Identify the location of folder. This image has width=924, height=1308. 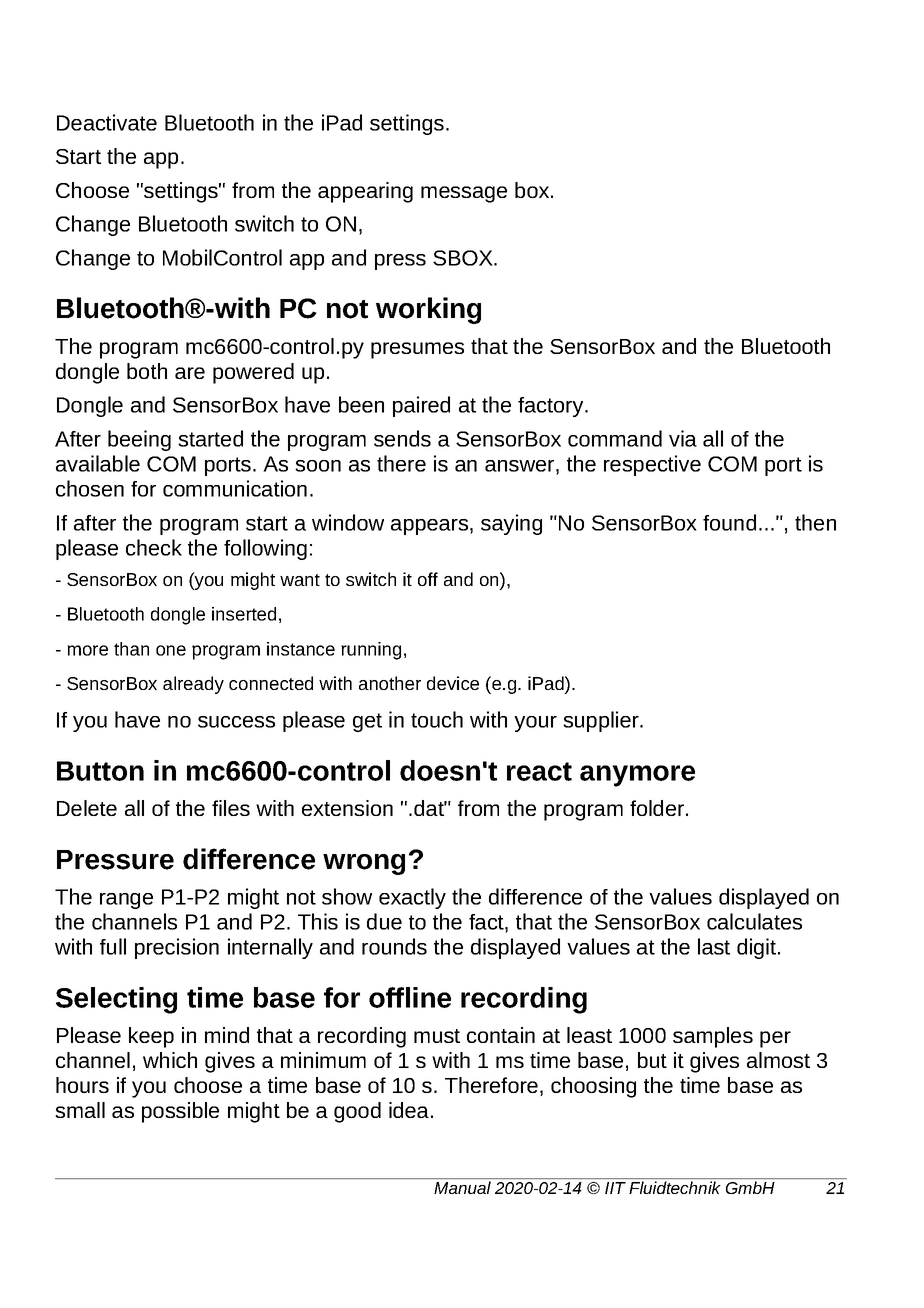
(657, 808).
